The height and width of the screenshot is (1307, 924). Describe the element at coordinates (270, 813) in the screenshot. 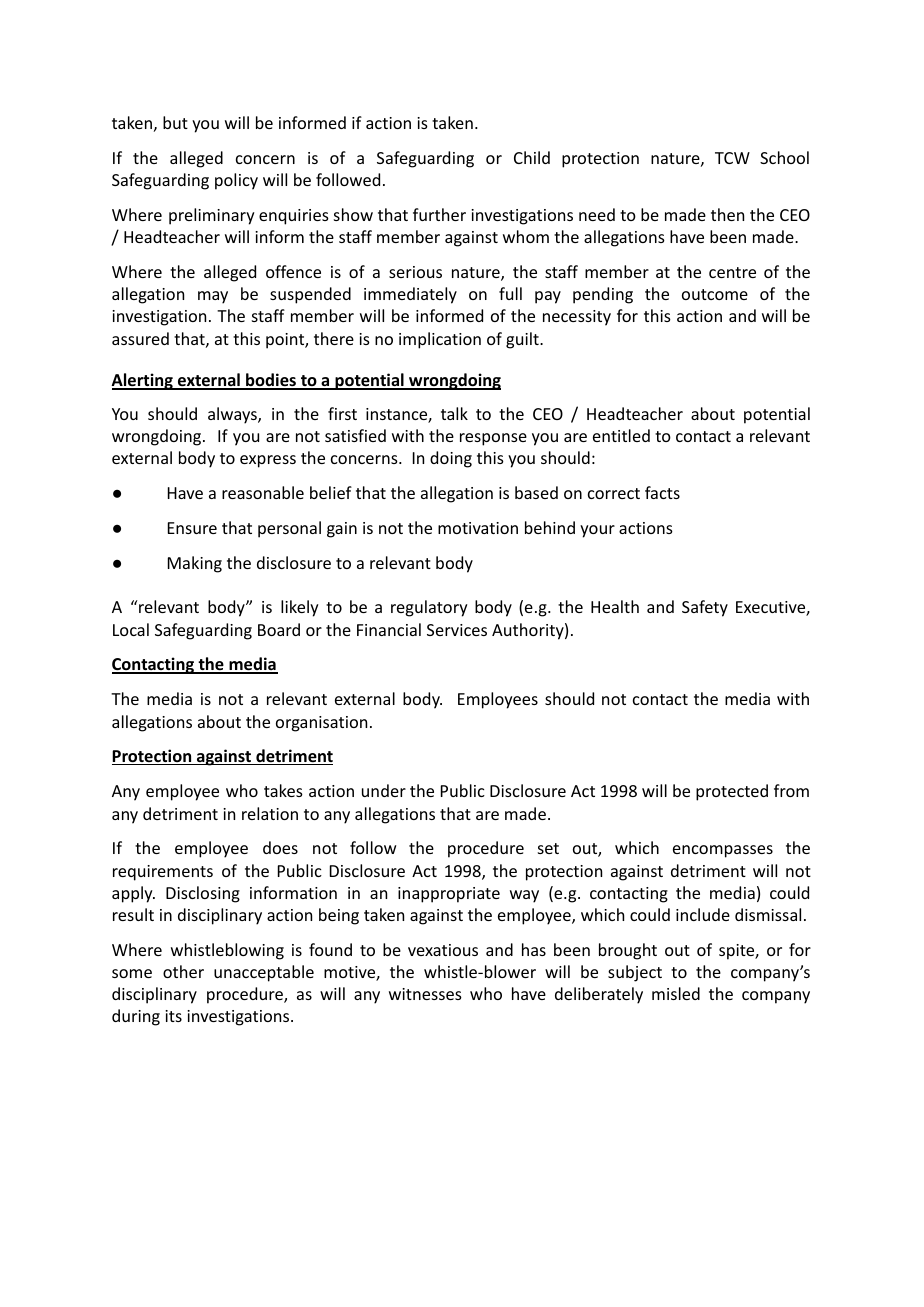

I see `relation` at that location.
